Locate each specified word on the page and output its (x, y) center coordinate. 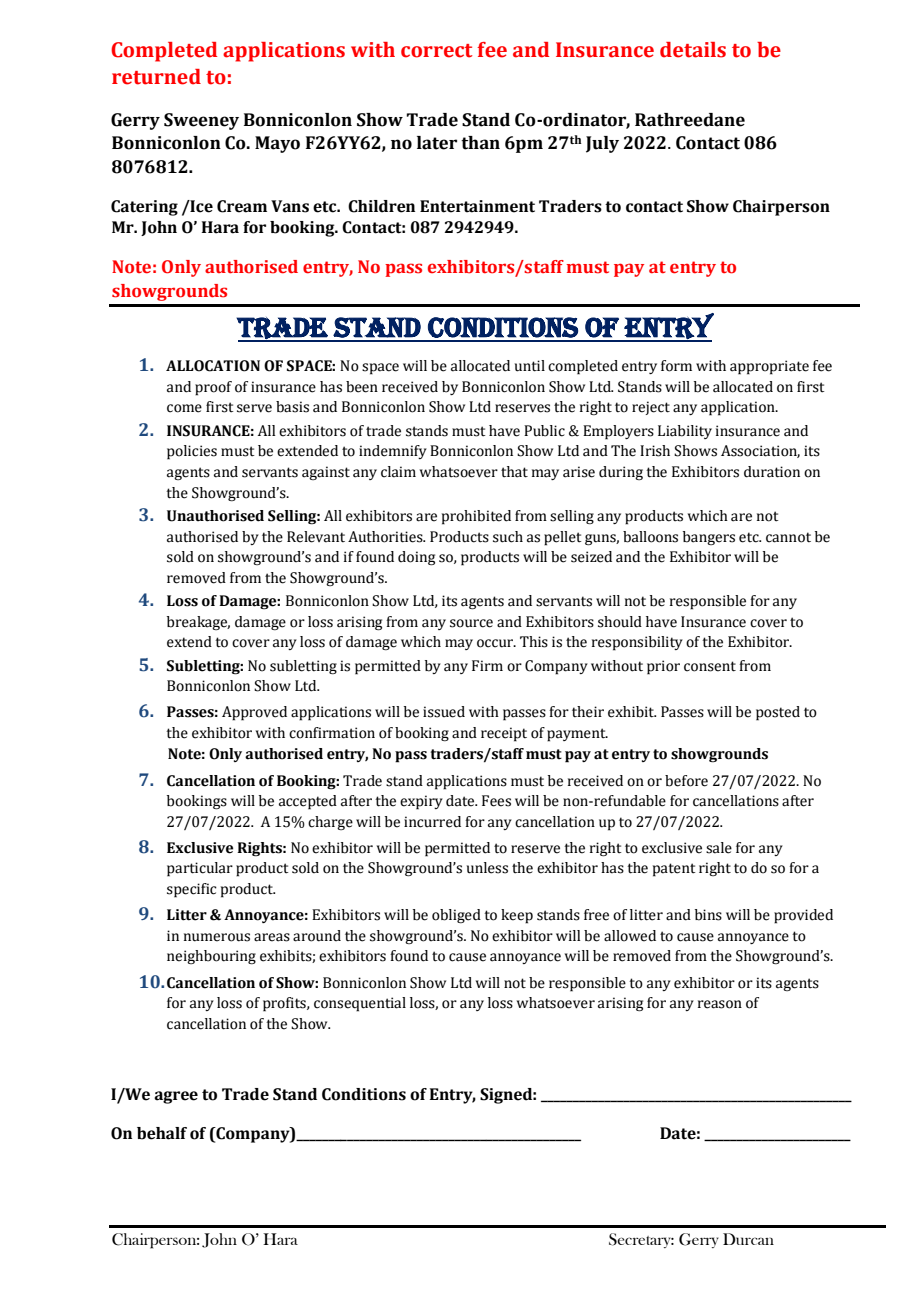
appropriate (769, 367)
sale (719, 848)
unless (487, 868)
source (471, 623)
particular (200, 869)
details (693, 50)
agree (176, 1097)
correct (436, 51)
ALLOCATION (213, 366)
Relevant (316, 537)
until (530, 366)
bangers (709, 538)
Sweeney (201, 121)
